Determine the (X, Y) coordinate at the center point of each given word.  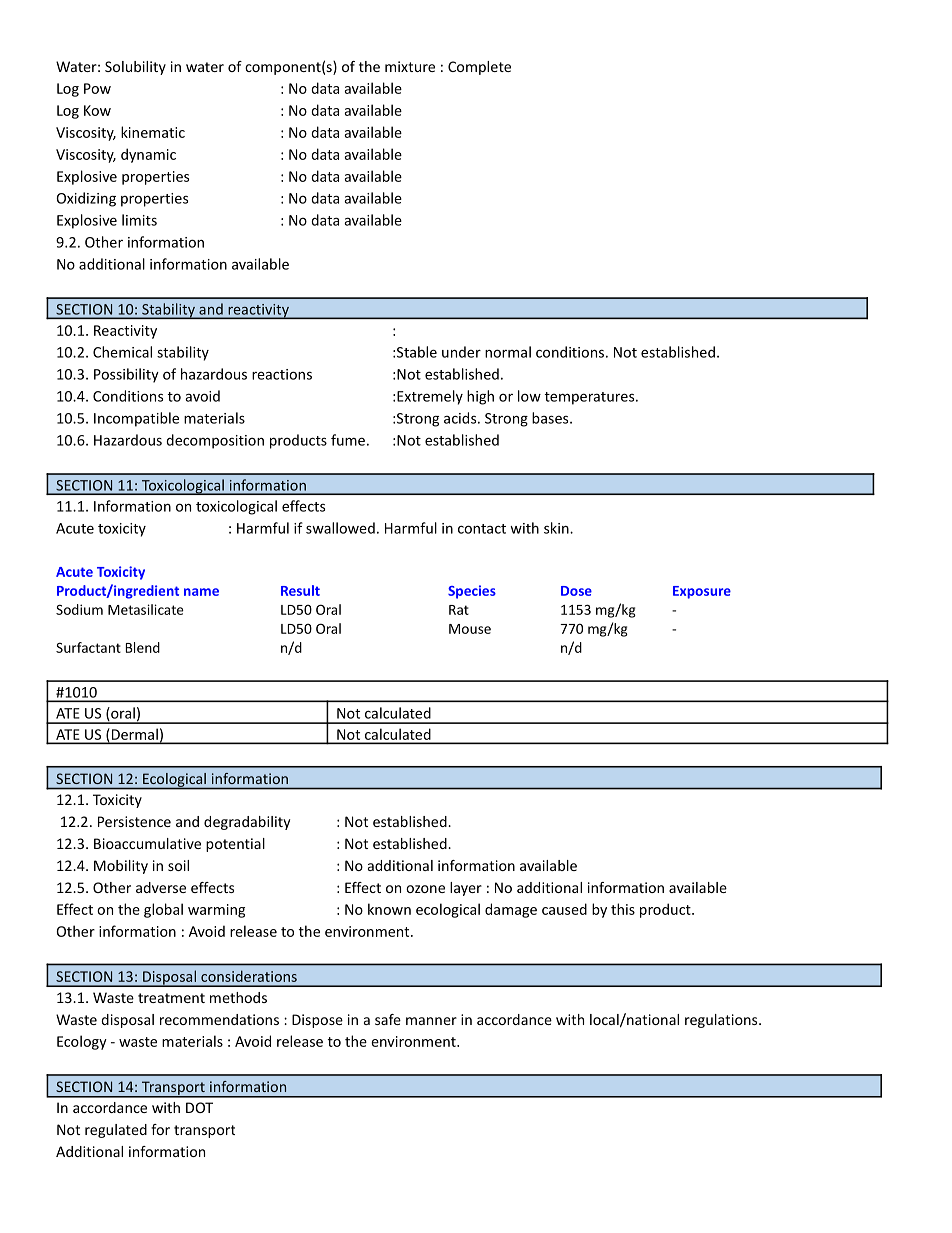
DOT (199, 1107)
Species (472, 592)
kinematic (153, 132)
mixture (410, 66)
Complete (479, 68)
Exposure (702, 592)
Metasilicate (146, 609)
